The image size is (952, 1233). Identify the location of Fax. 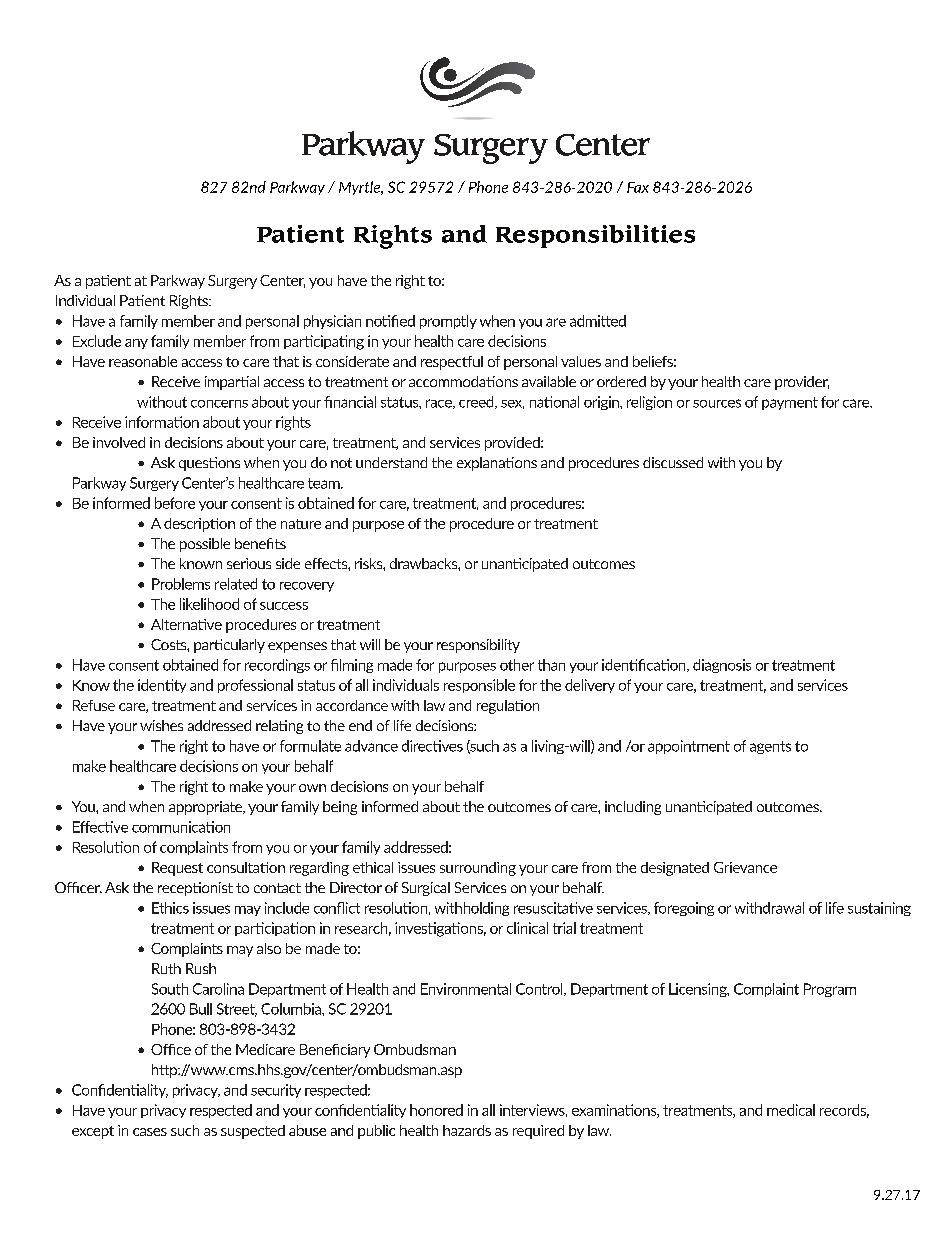
(638, 187).
